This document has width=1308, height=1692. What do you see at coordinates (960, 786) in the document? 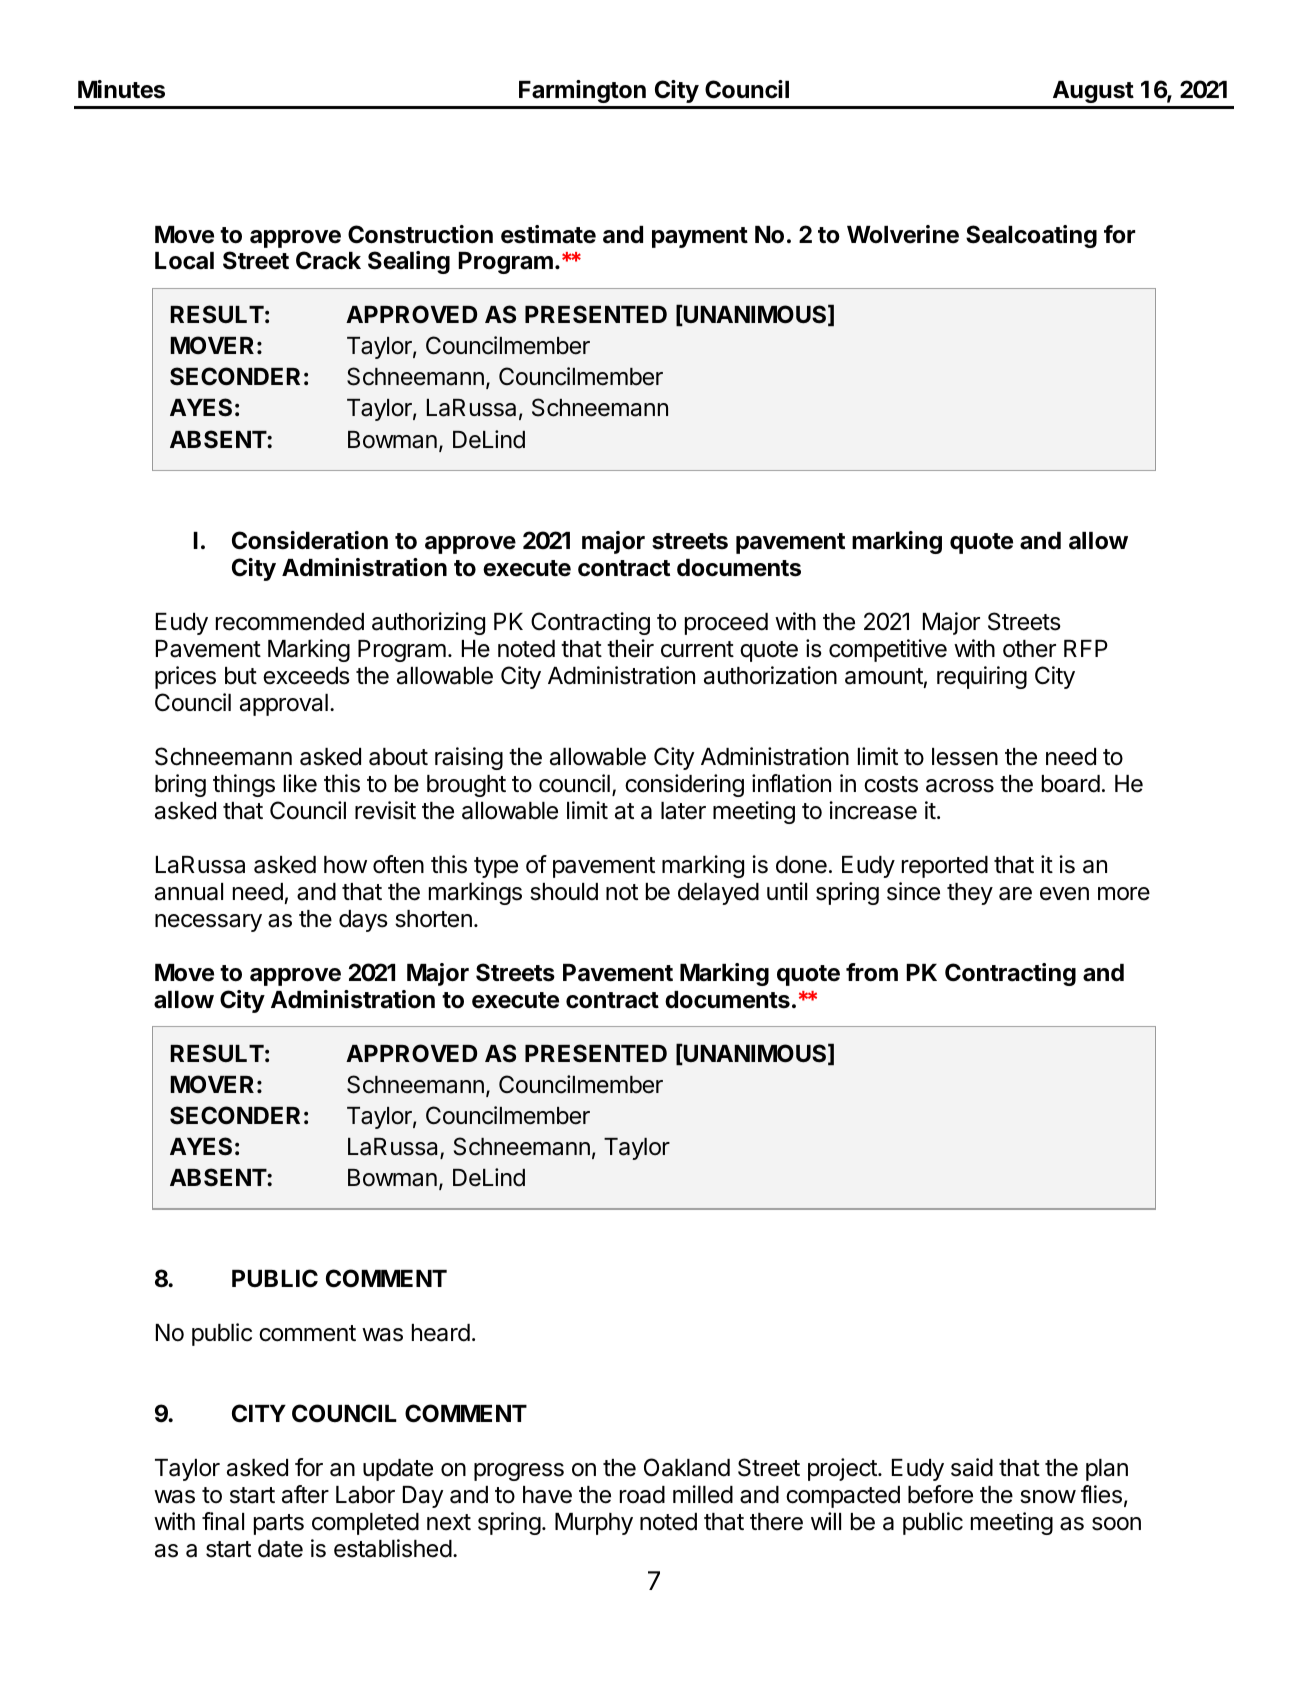
I see `across` at bounding box center [960, 786].
